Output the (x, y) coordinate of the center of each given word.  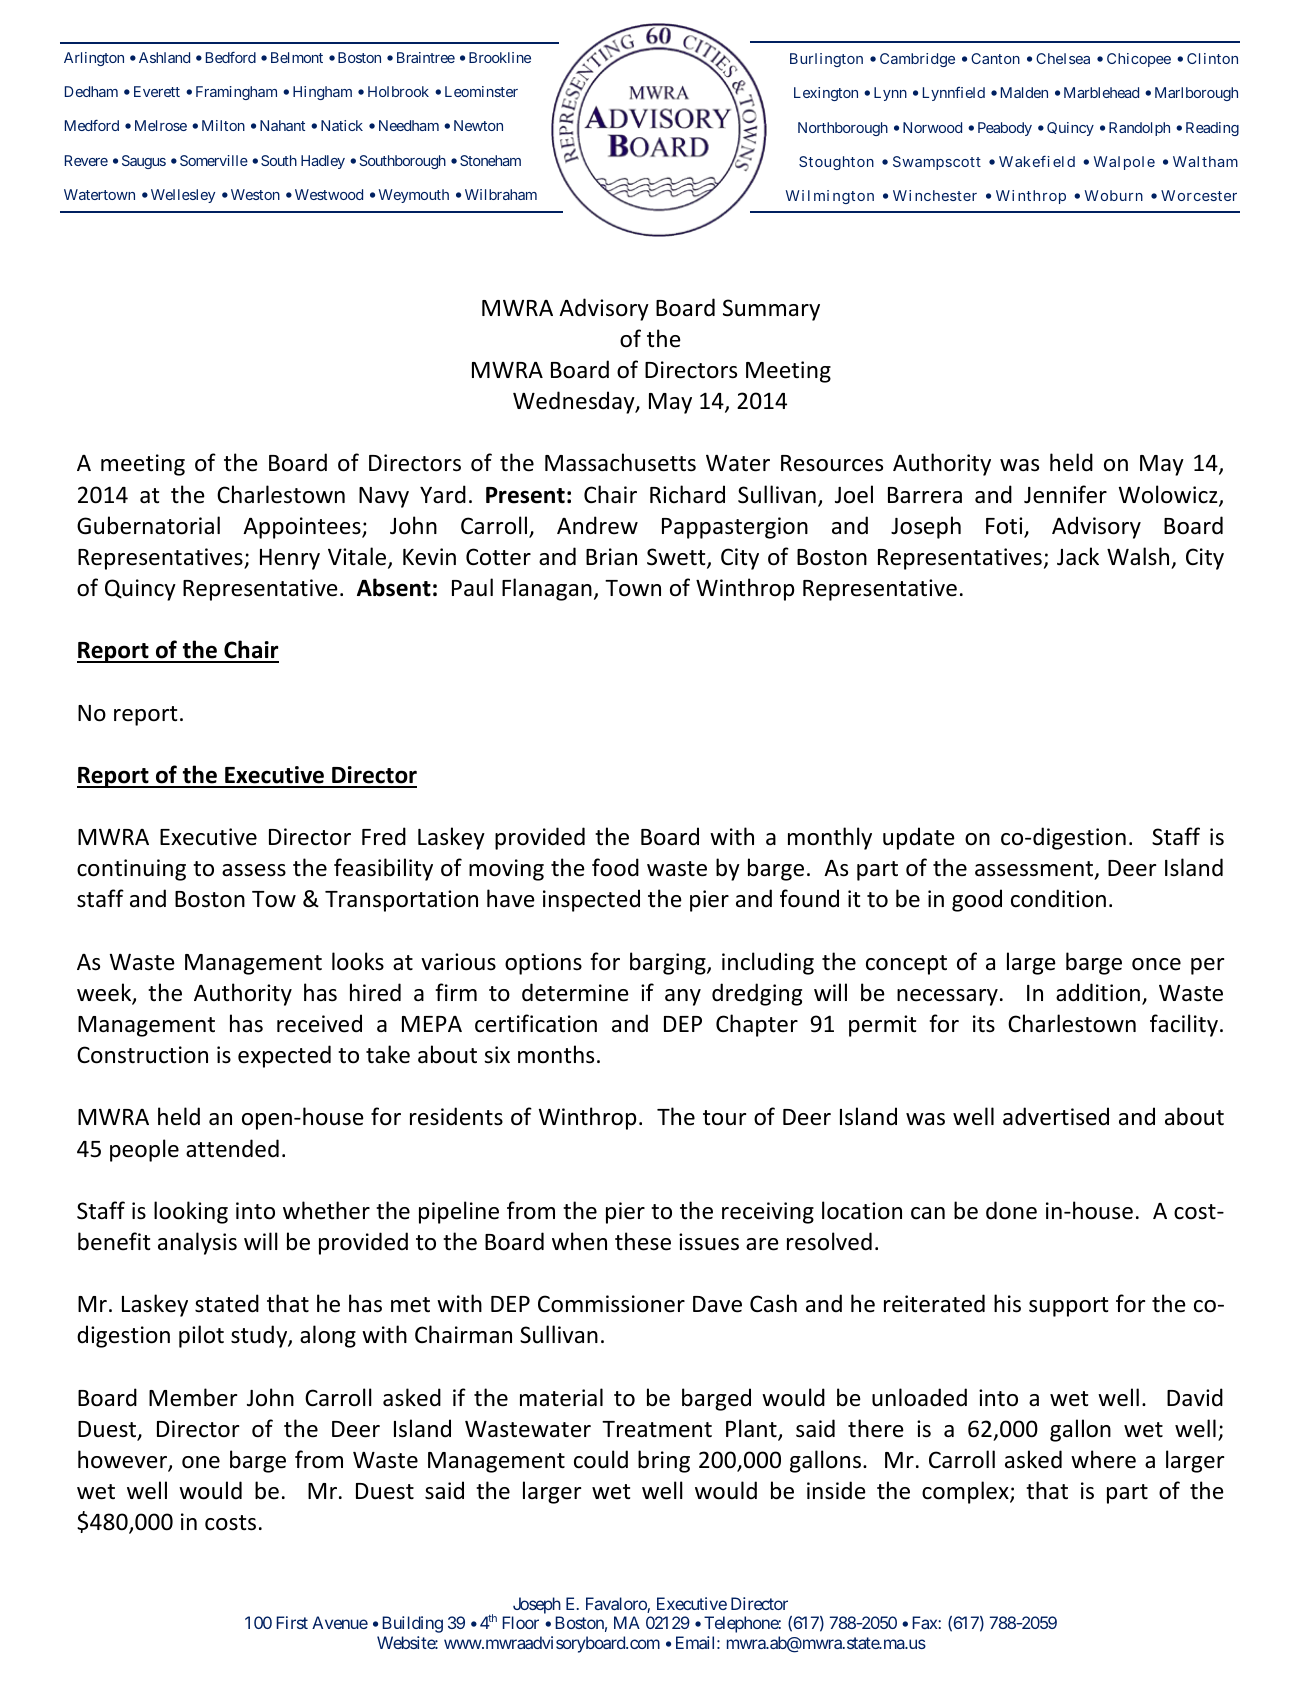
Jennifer (1065, 494)
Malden (1024, 92)
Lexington (826, 94)
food (615, 867)
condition (1058, 898)
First (292, 1622)
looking (191, 1212)
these (643, 1241)
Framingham (236, 93)
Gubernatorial (148, 525)
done (1011, 1210)
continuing (131, 870)
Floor (520, 1622)
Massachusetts (620, 462)
